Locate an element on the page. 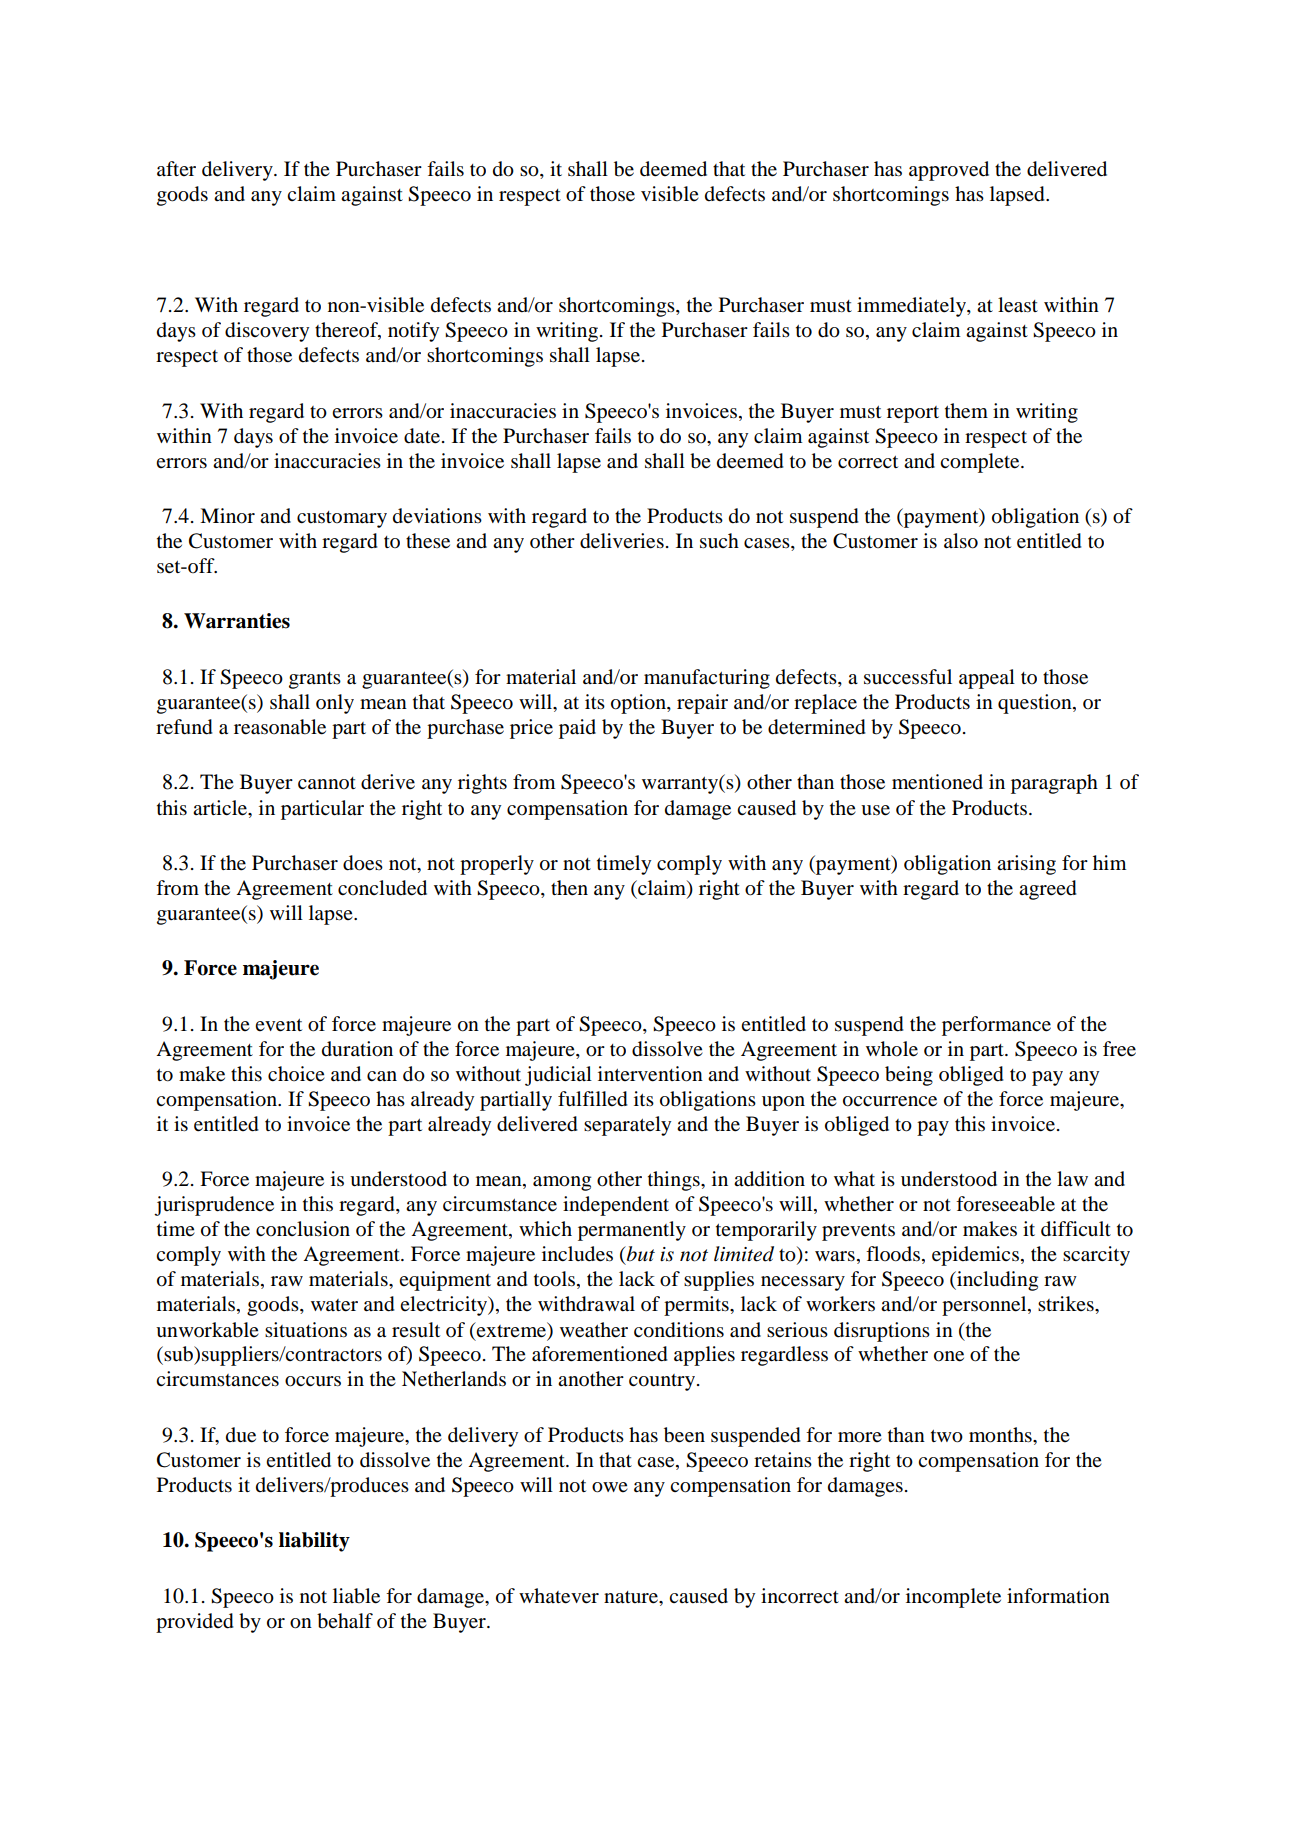 Image resolution: width=1295 pixels, height=1831 pixels. notify is located at coordinates (413, 332).
